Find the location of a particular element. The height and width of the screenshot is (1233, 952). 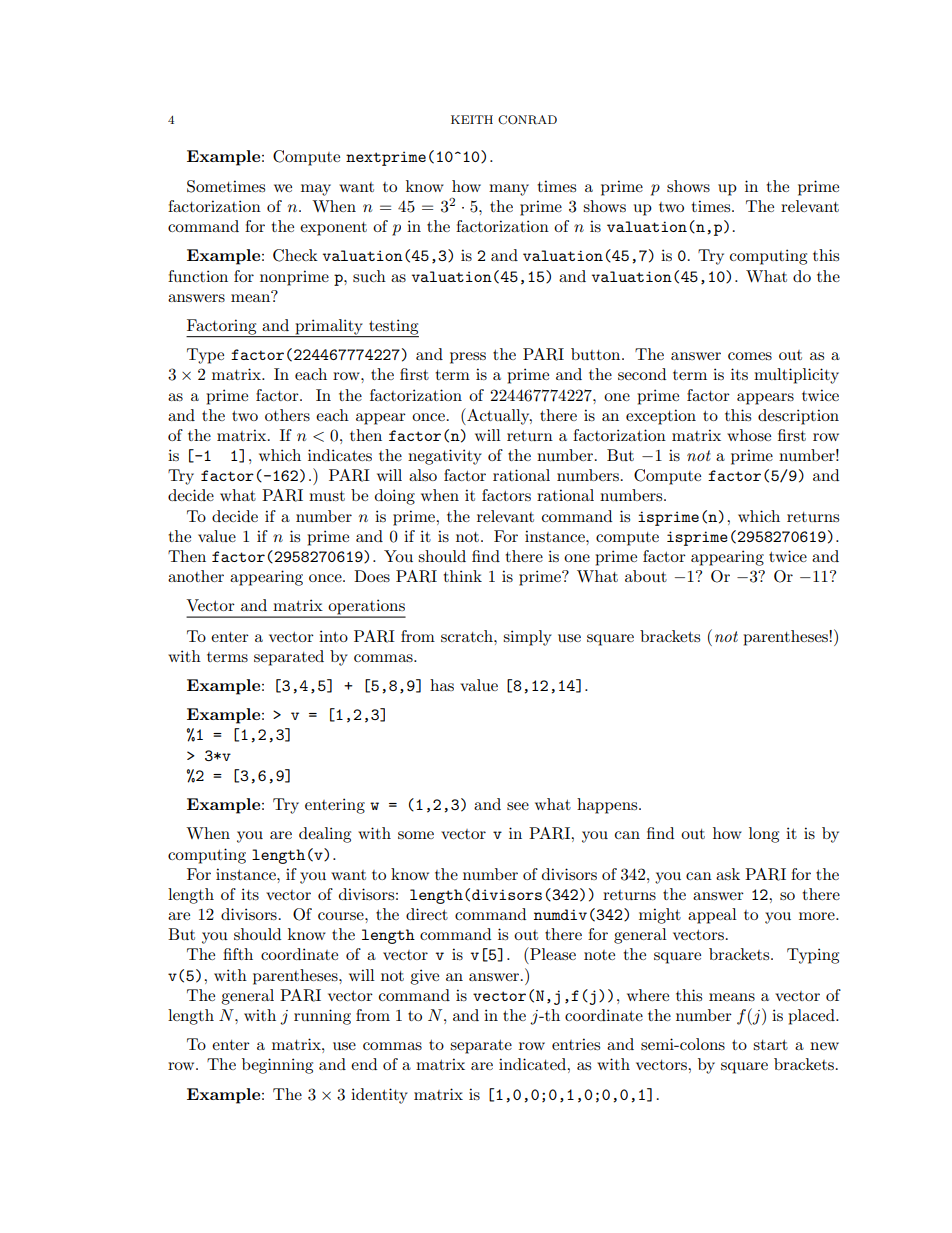

long is located at coordinates (764, 835).
